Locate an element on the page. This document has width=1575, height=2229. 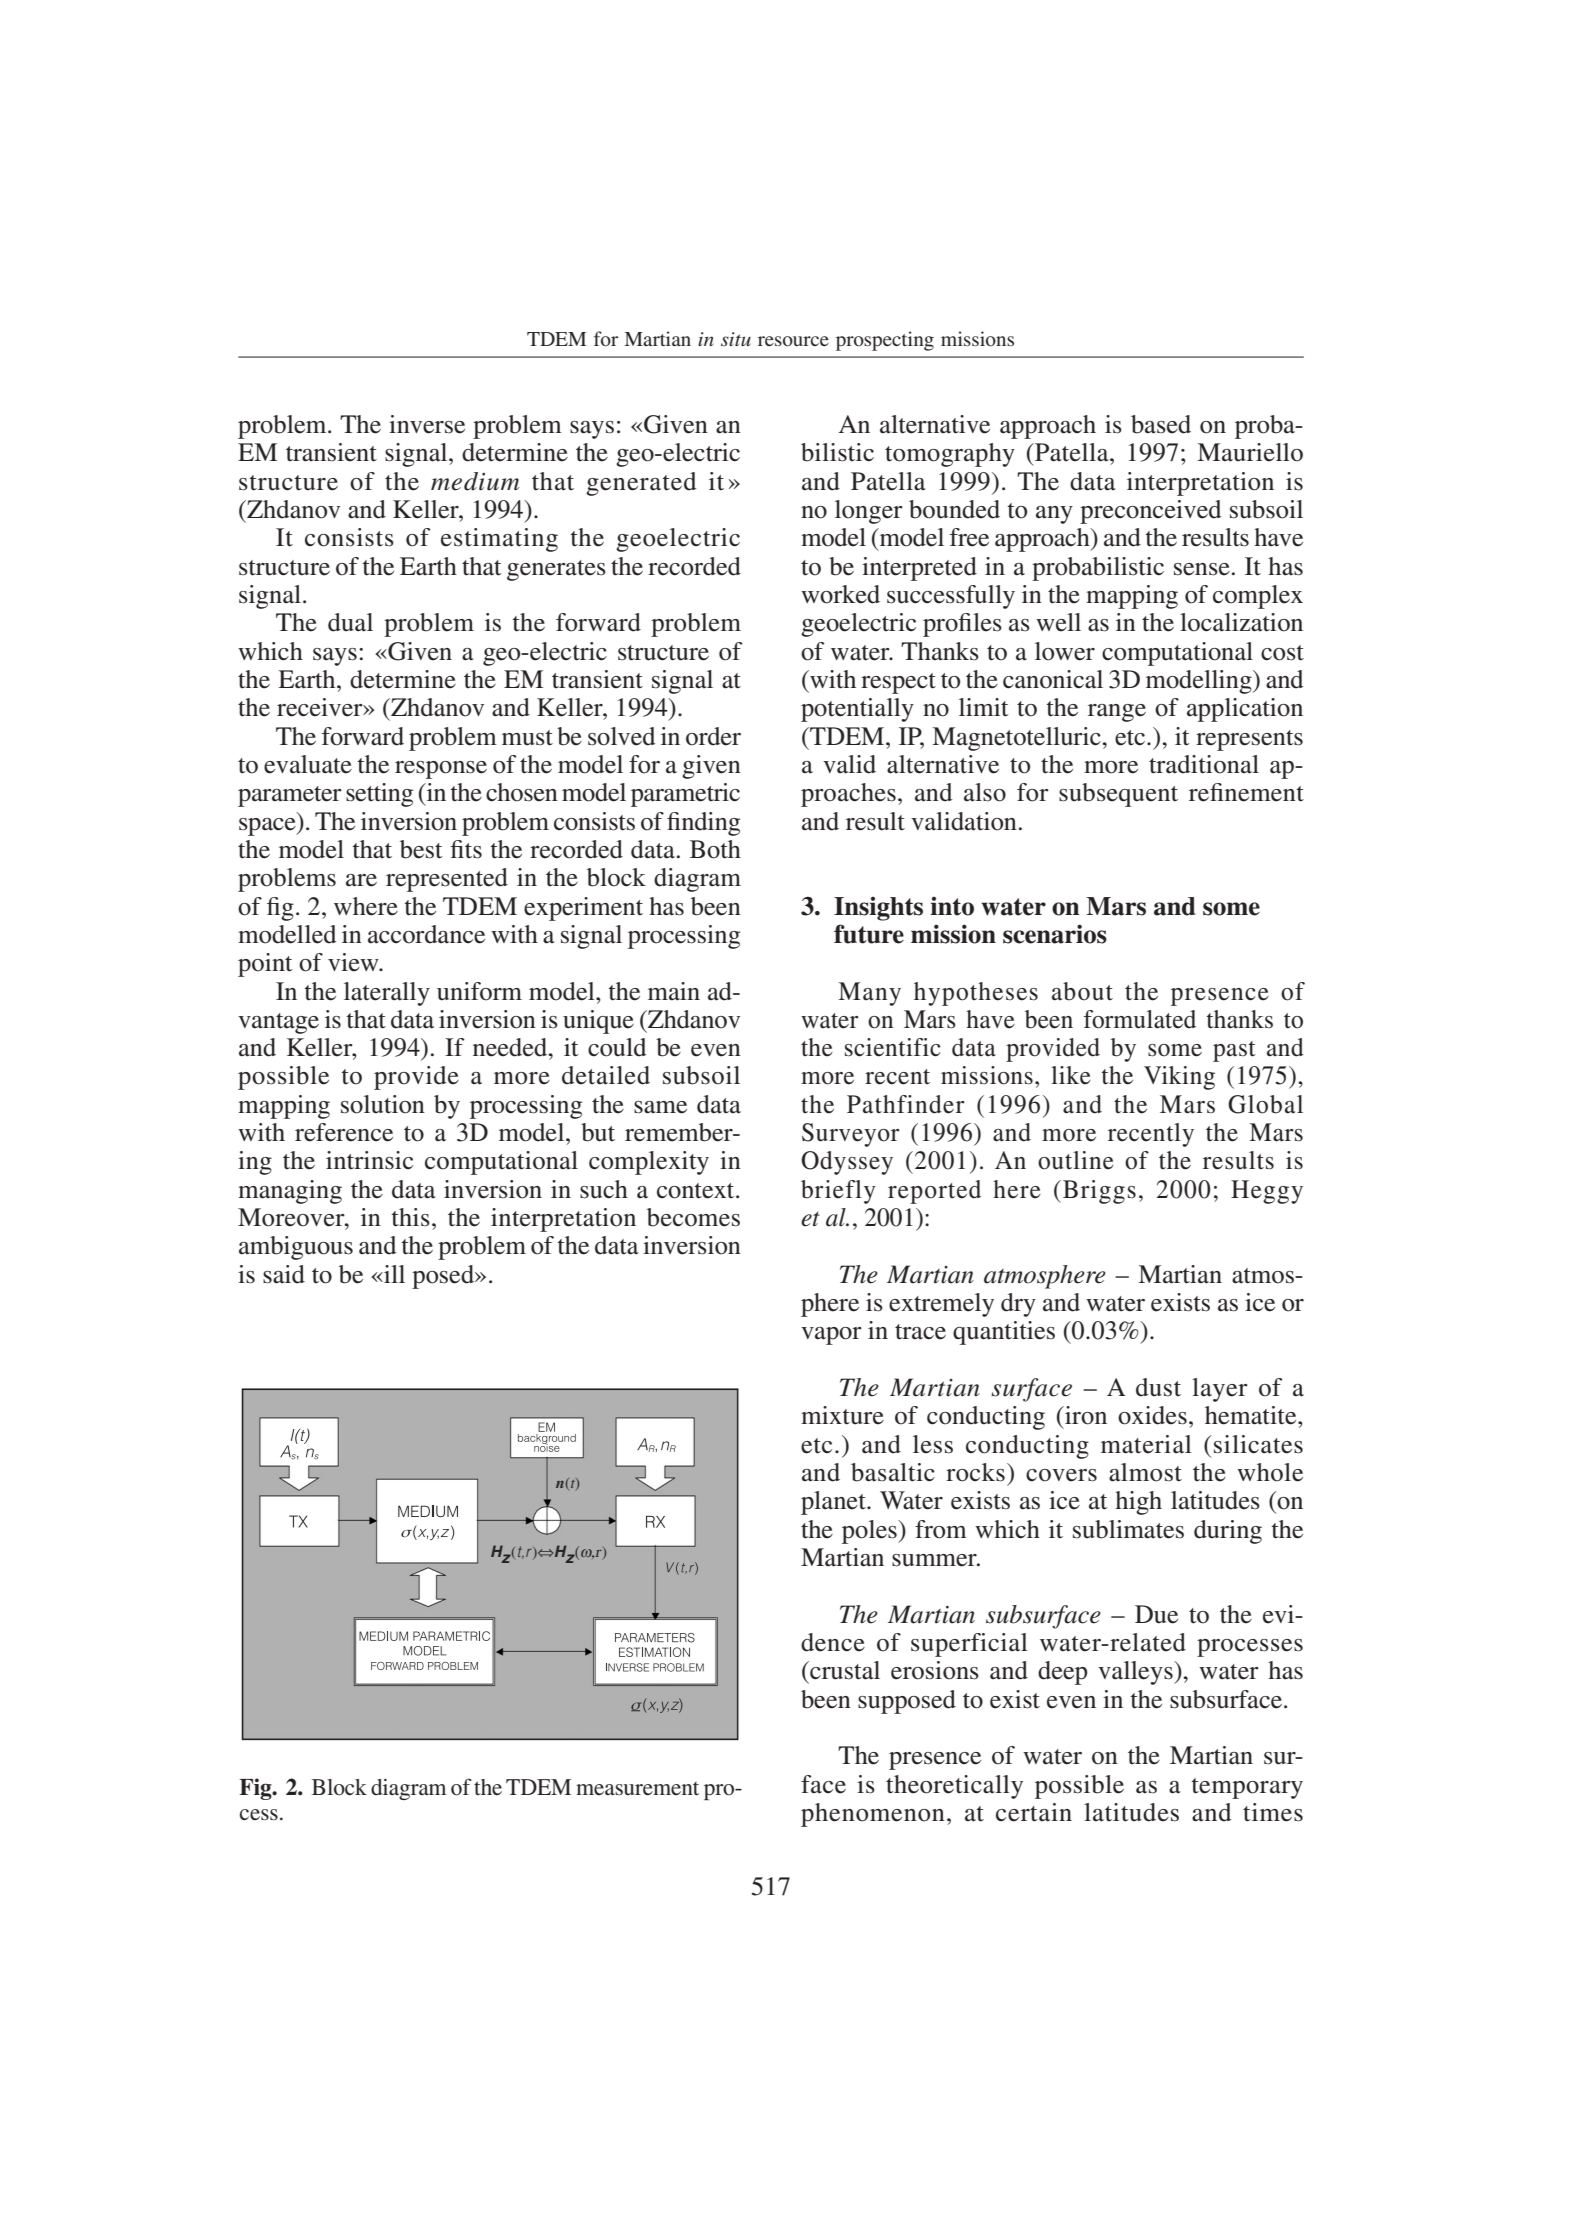
oxides is located at coordinates (1152, 1415).
